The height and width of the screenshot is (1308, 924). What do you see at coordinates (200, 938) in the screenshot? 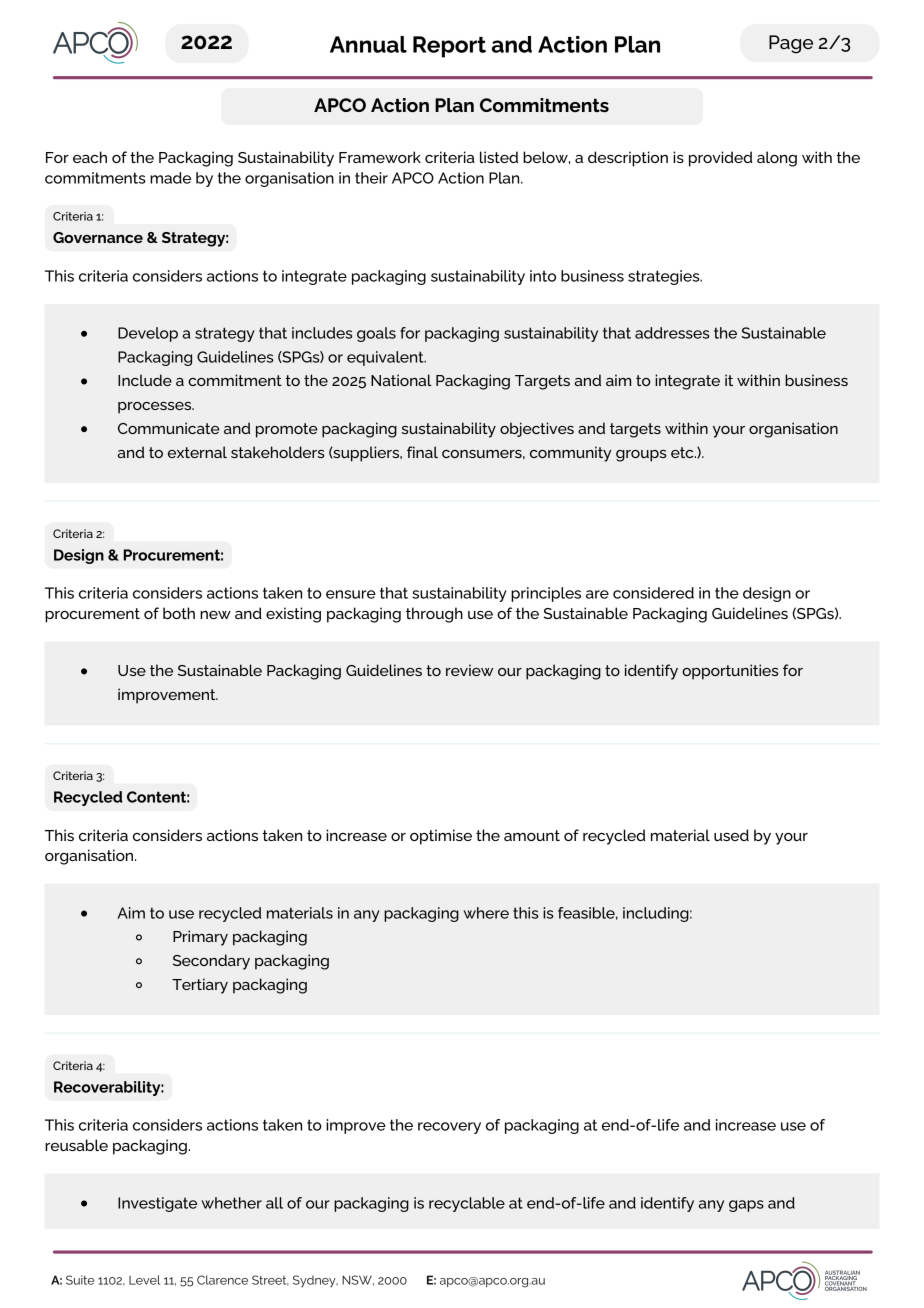
I see `Primary` at bounding box center [200, 938].
